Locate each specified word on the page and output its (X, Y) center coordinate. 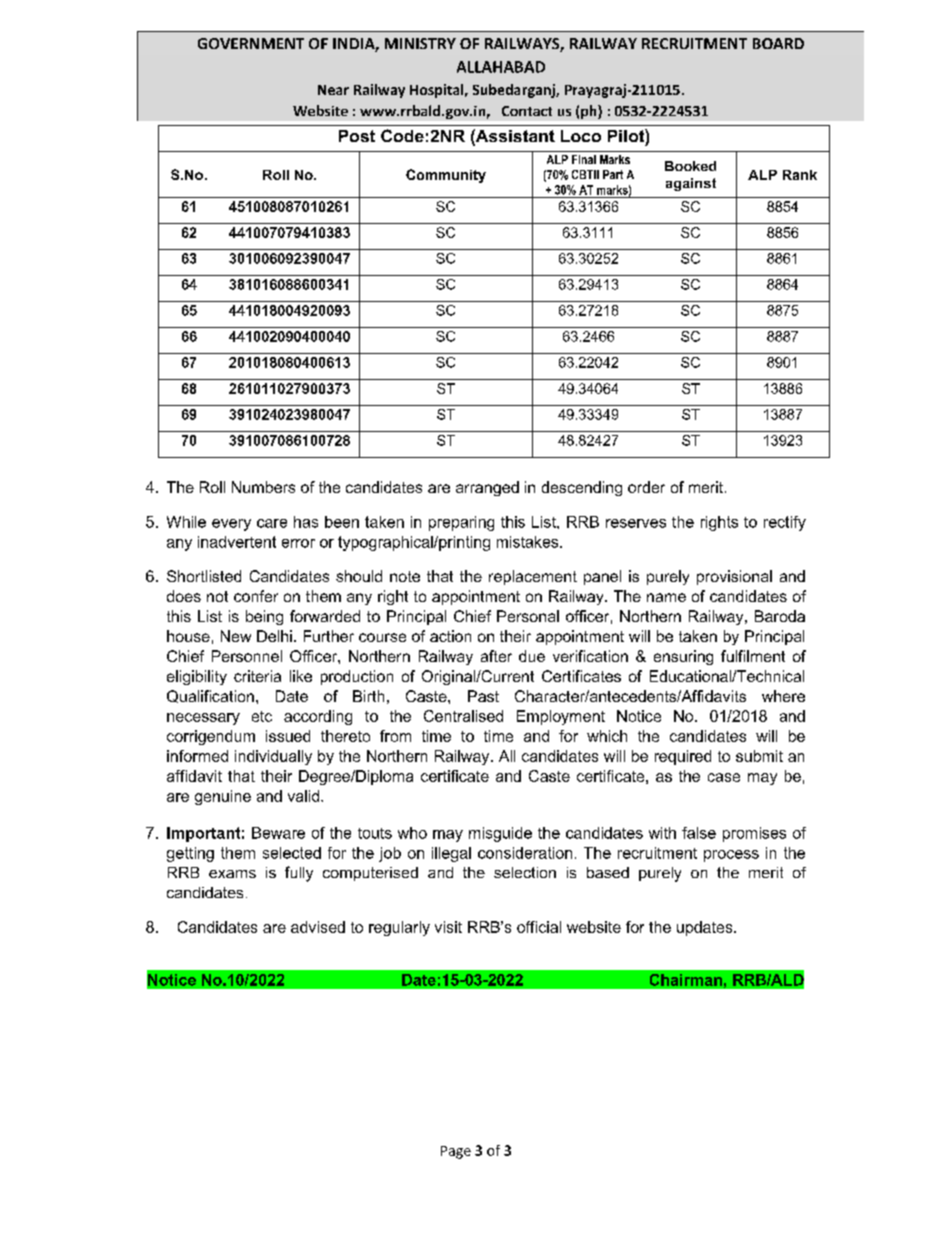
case (724, 777)
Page (456, 1152)
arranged (487, 488)
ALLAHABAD (501, 67)
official (539, 927)
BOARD (778, 43)
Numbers (263, 487)
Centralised (463, 716)
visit (448, 927)
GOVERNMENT (251, 43)
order (646, 487)
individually (273, 757)
